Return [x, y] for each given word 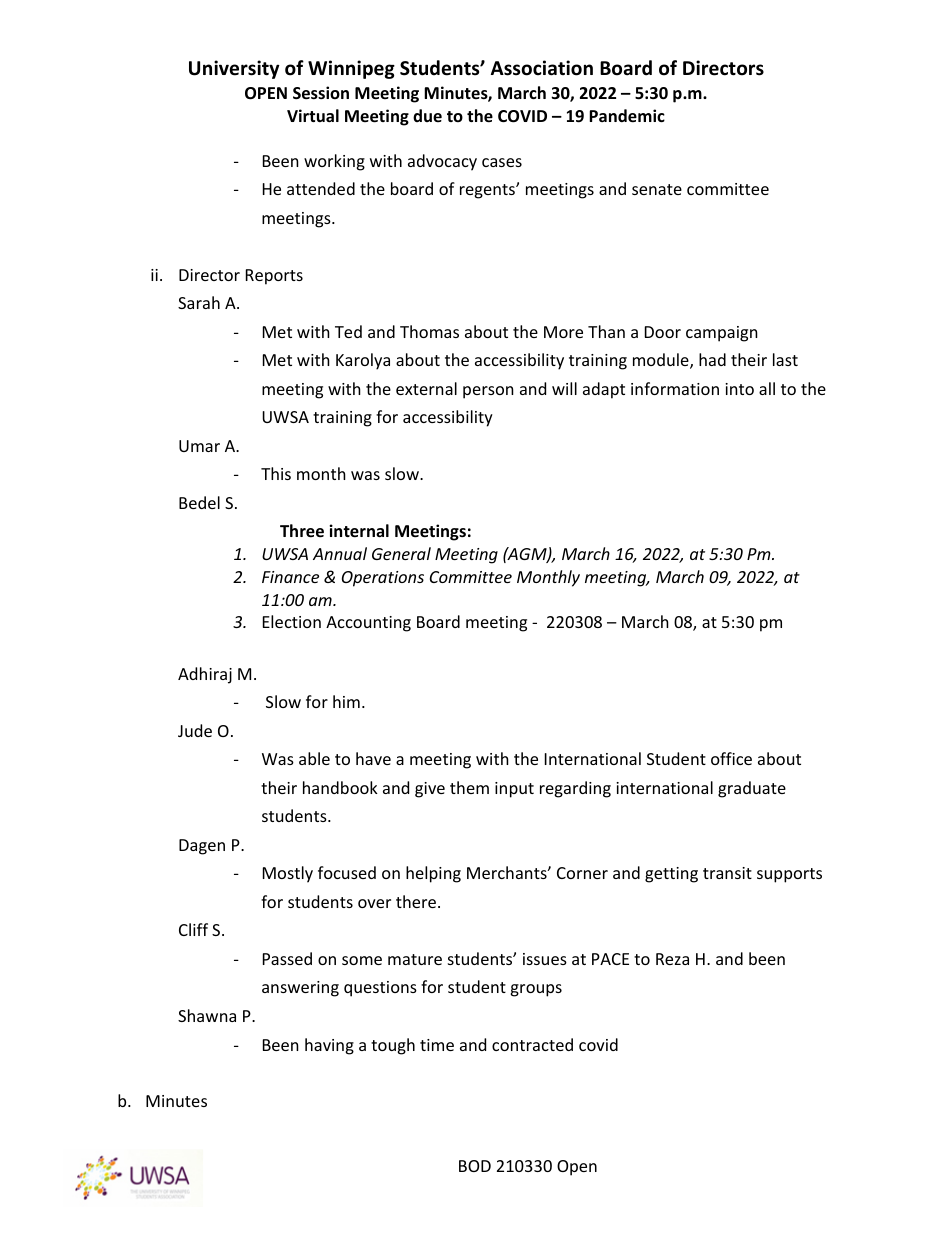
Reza [672, 959]
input [514, 790]
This [276, 473]
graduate [752, 789]
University [234, 69]
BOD [475, 1166]
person [488, 392]
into [739, 389]
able [314, 758]
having [329, 1046]
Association [542, 68]
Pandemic [627, 116]
